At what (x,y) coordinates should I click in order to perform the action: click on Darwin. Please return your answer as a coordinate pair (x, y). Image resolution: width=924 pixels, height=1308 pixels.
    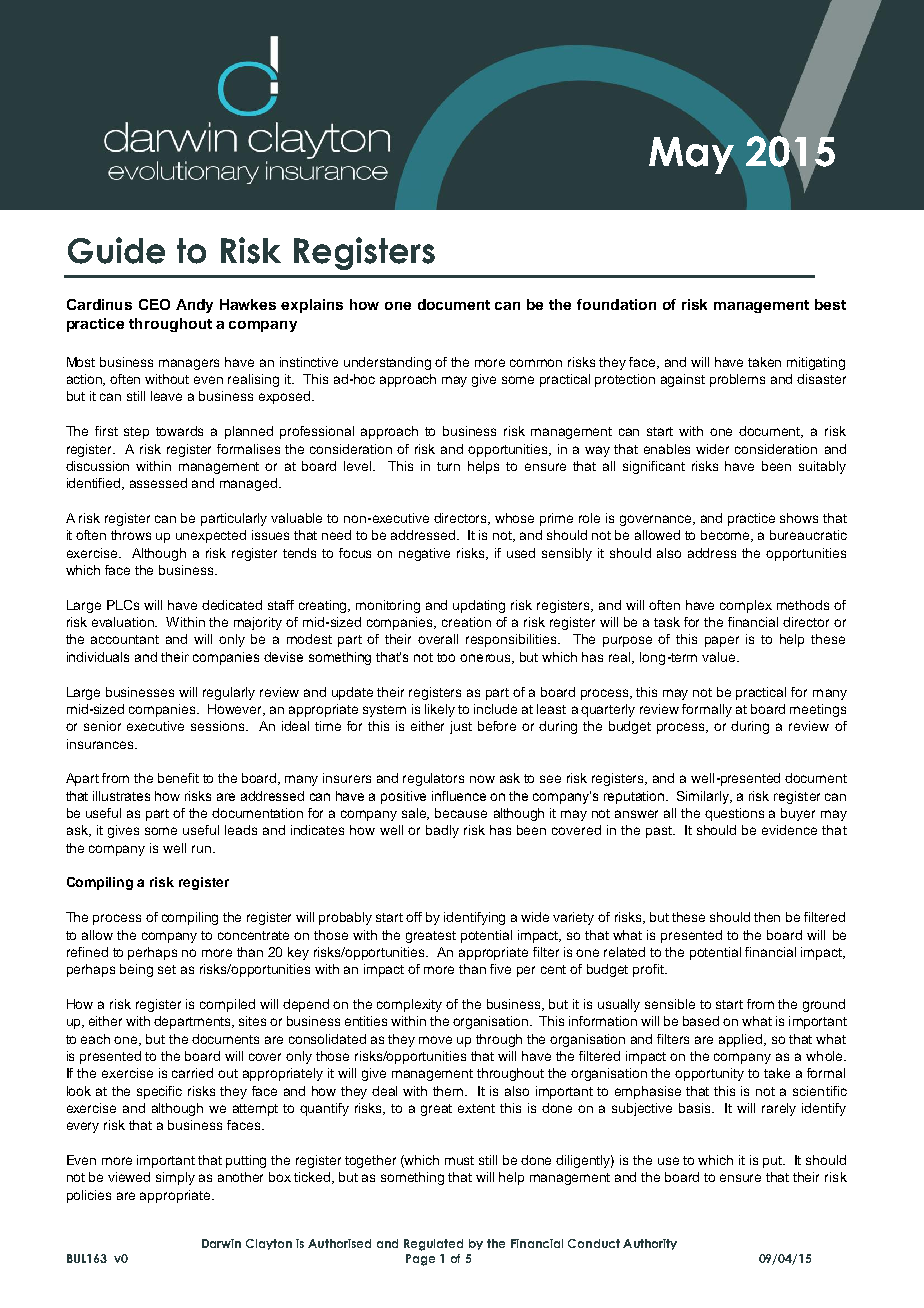
    Looking at the image, I should click on (221, 1243).
